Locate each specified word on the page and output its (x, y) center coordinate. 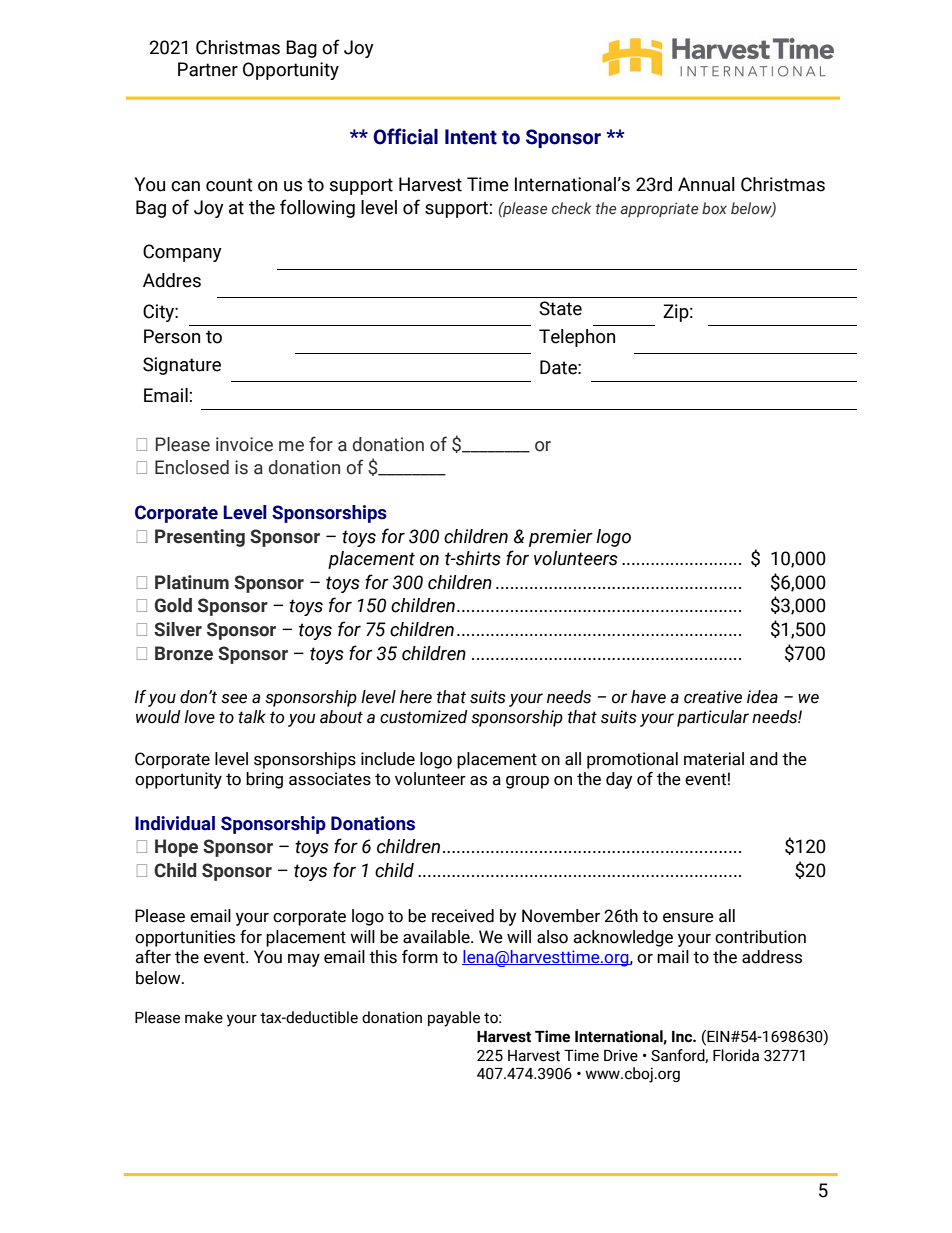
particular (713, 718)
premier (561, 538)
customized (424, 717)
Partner (208, 69)
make (204, 1017)
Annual (706, 184)
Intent (471, 137)
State (560, 308)
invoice (244, 444)
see (234, 699)
